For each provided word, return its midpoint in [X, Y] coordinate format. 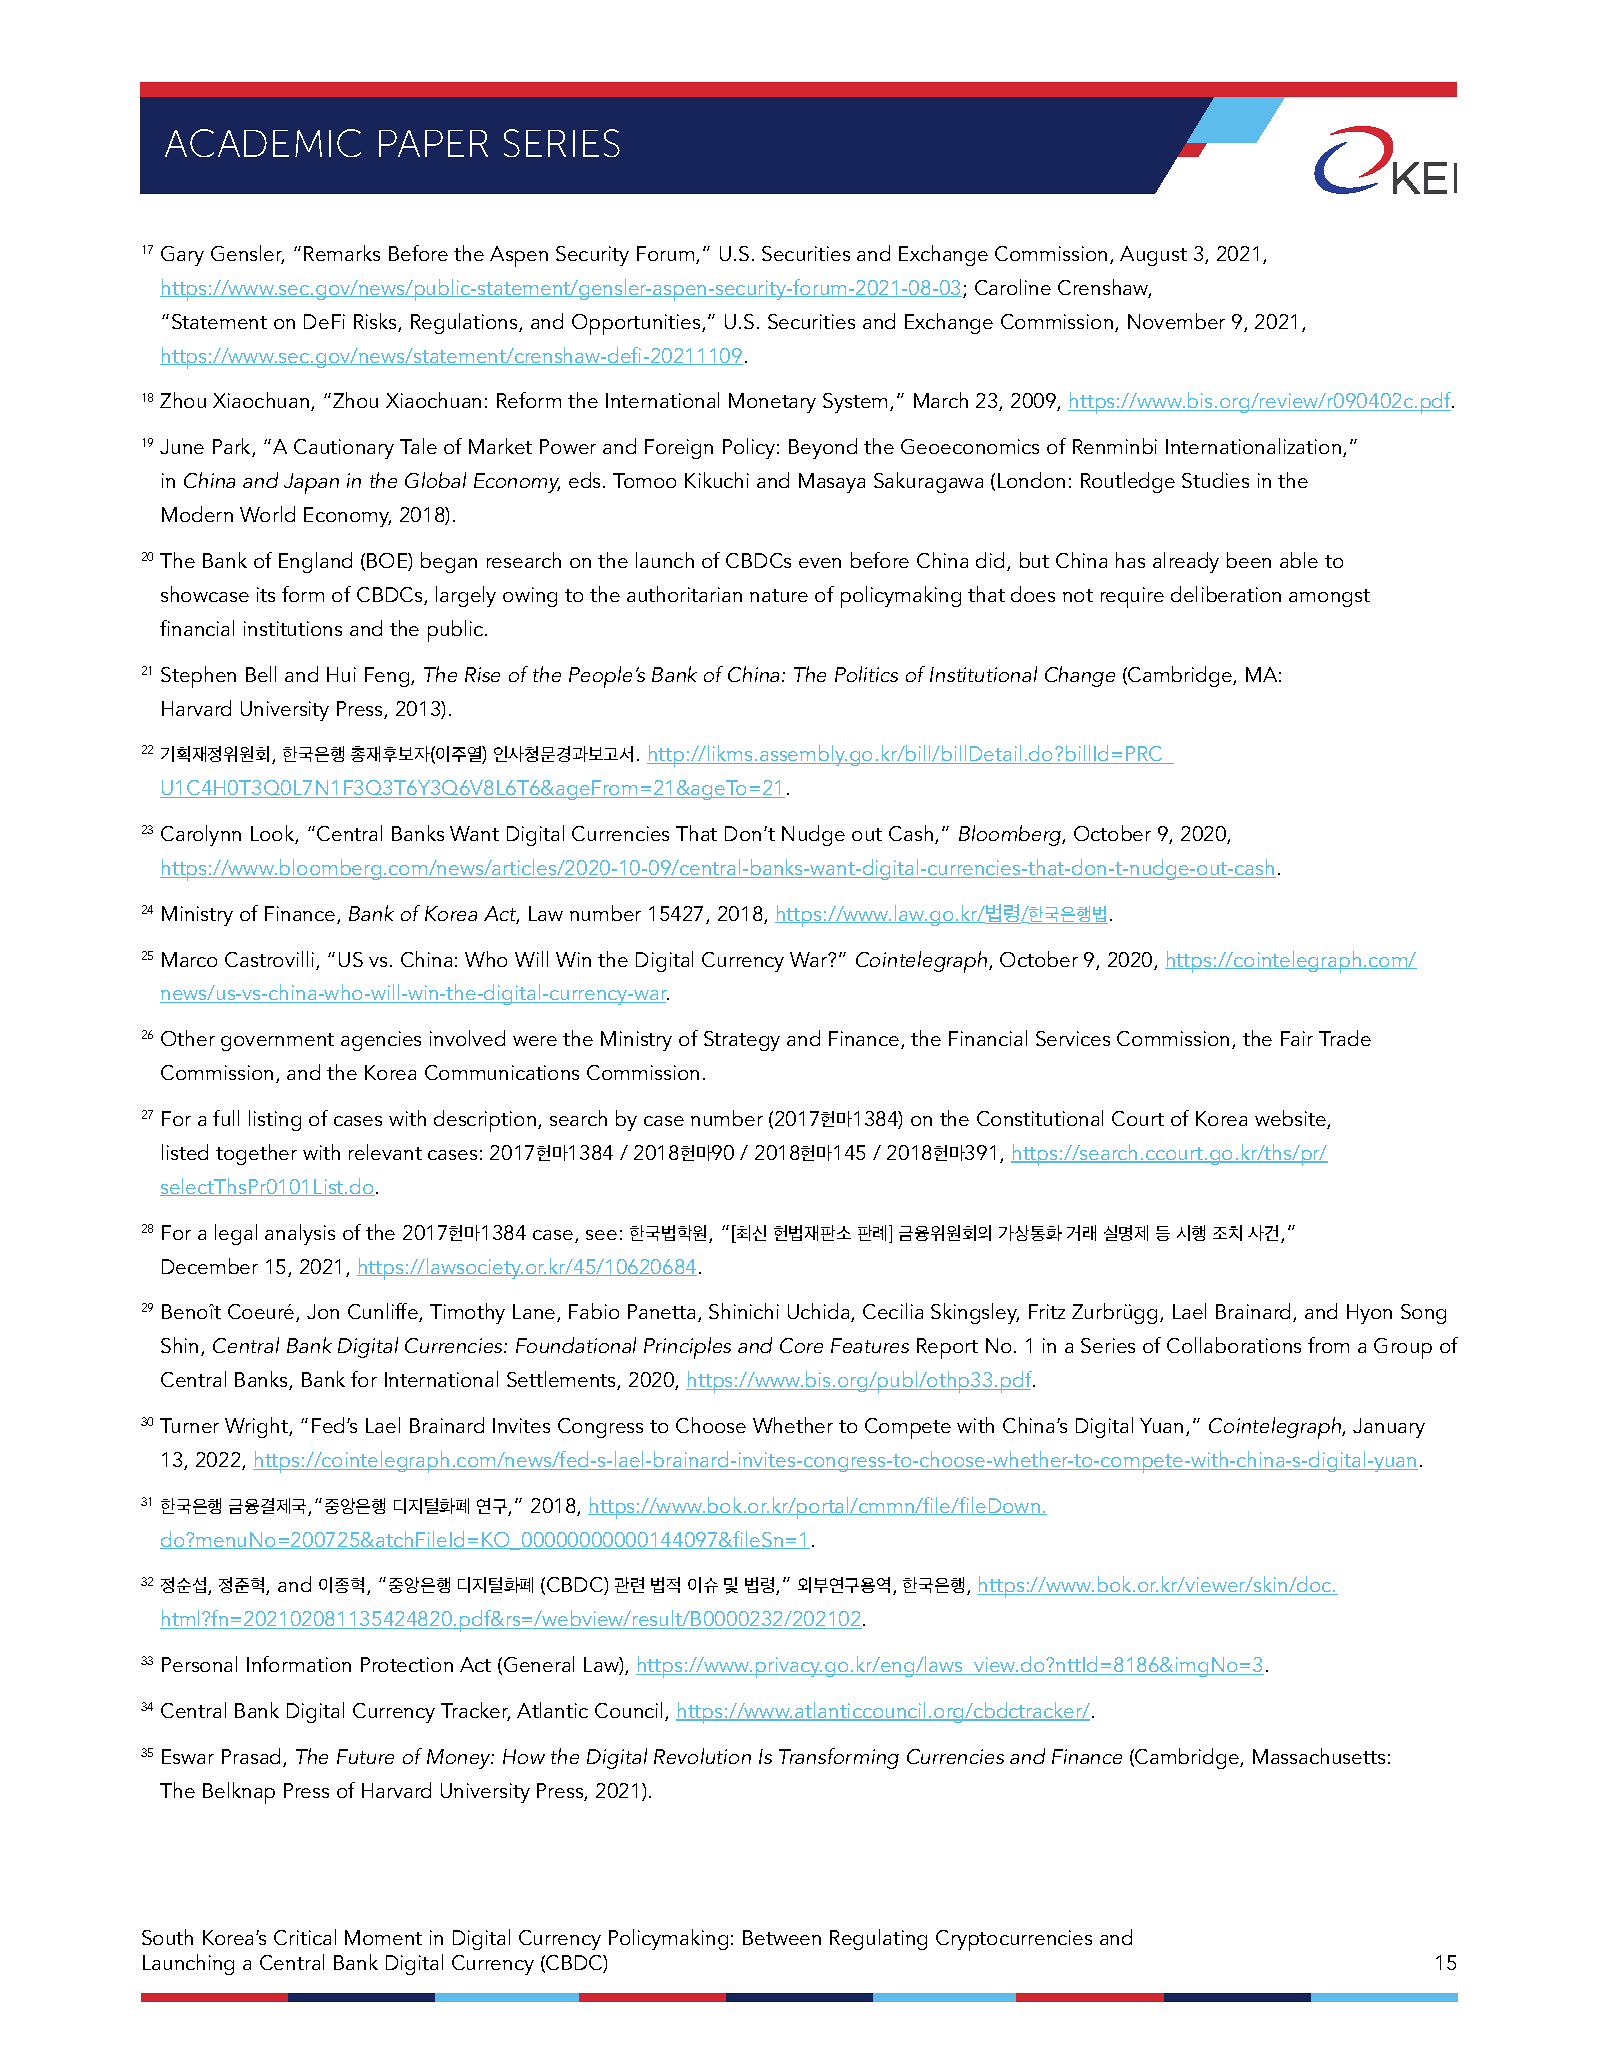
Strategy [742, 1041]
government [277, 1042]
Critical [305, 1937]
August [1153, 256]
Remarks [342, 253]
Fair [1297, 1038]
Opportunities [637, 324]
